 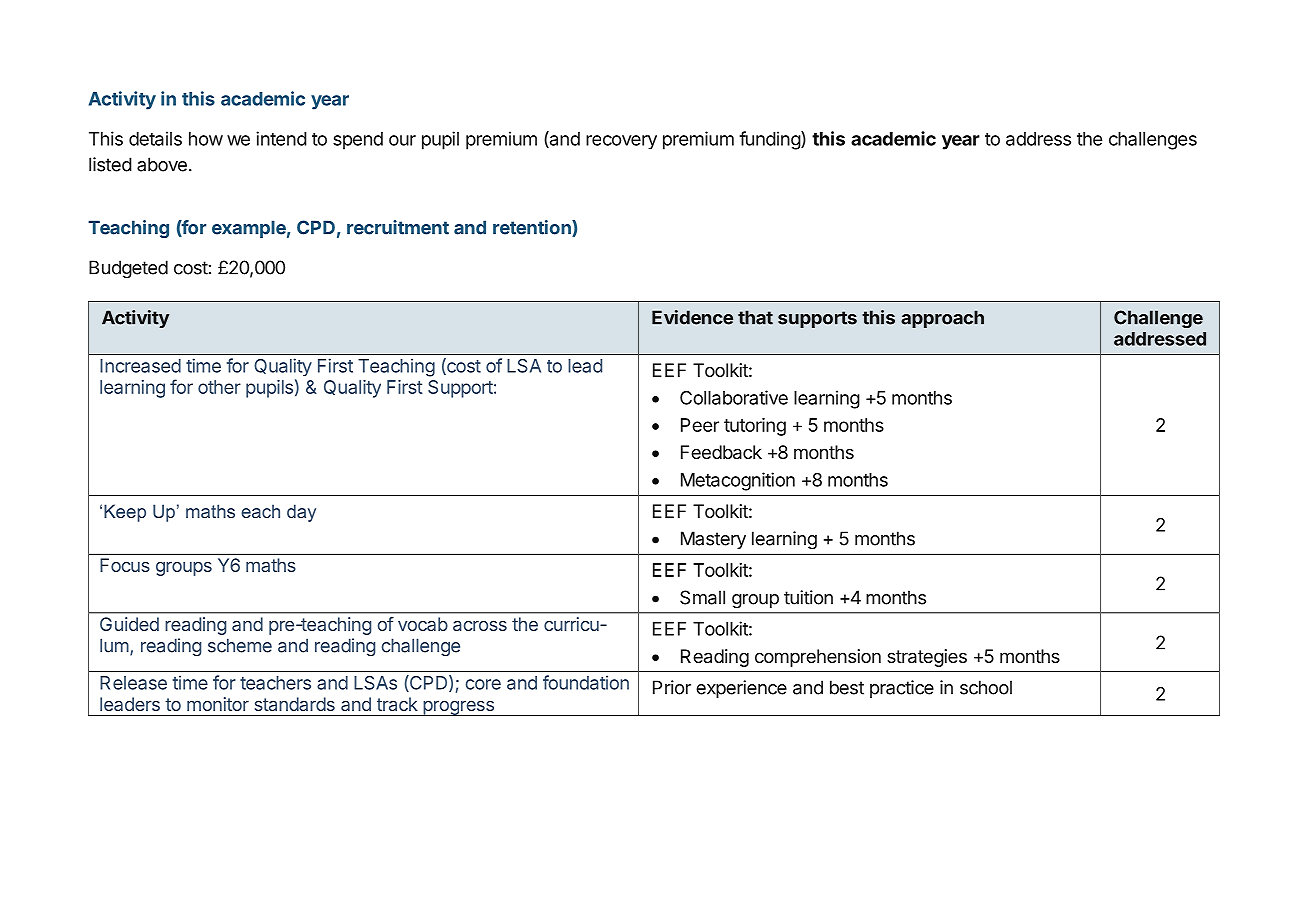 What do you see at coordinates (206, 139) in the screenshot?
I see `how` at bounding box center [206, 139].
